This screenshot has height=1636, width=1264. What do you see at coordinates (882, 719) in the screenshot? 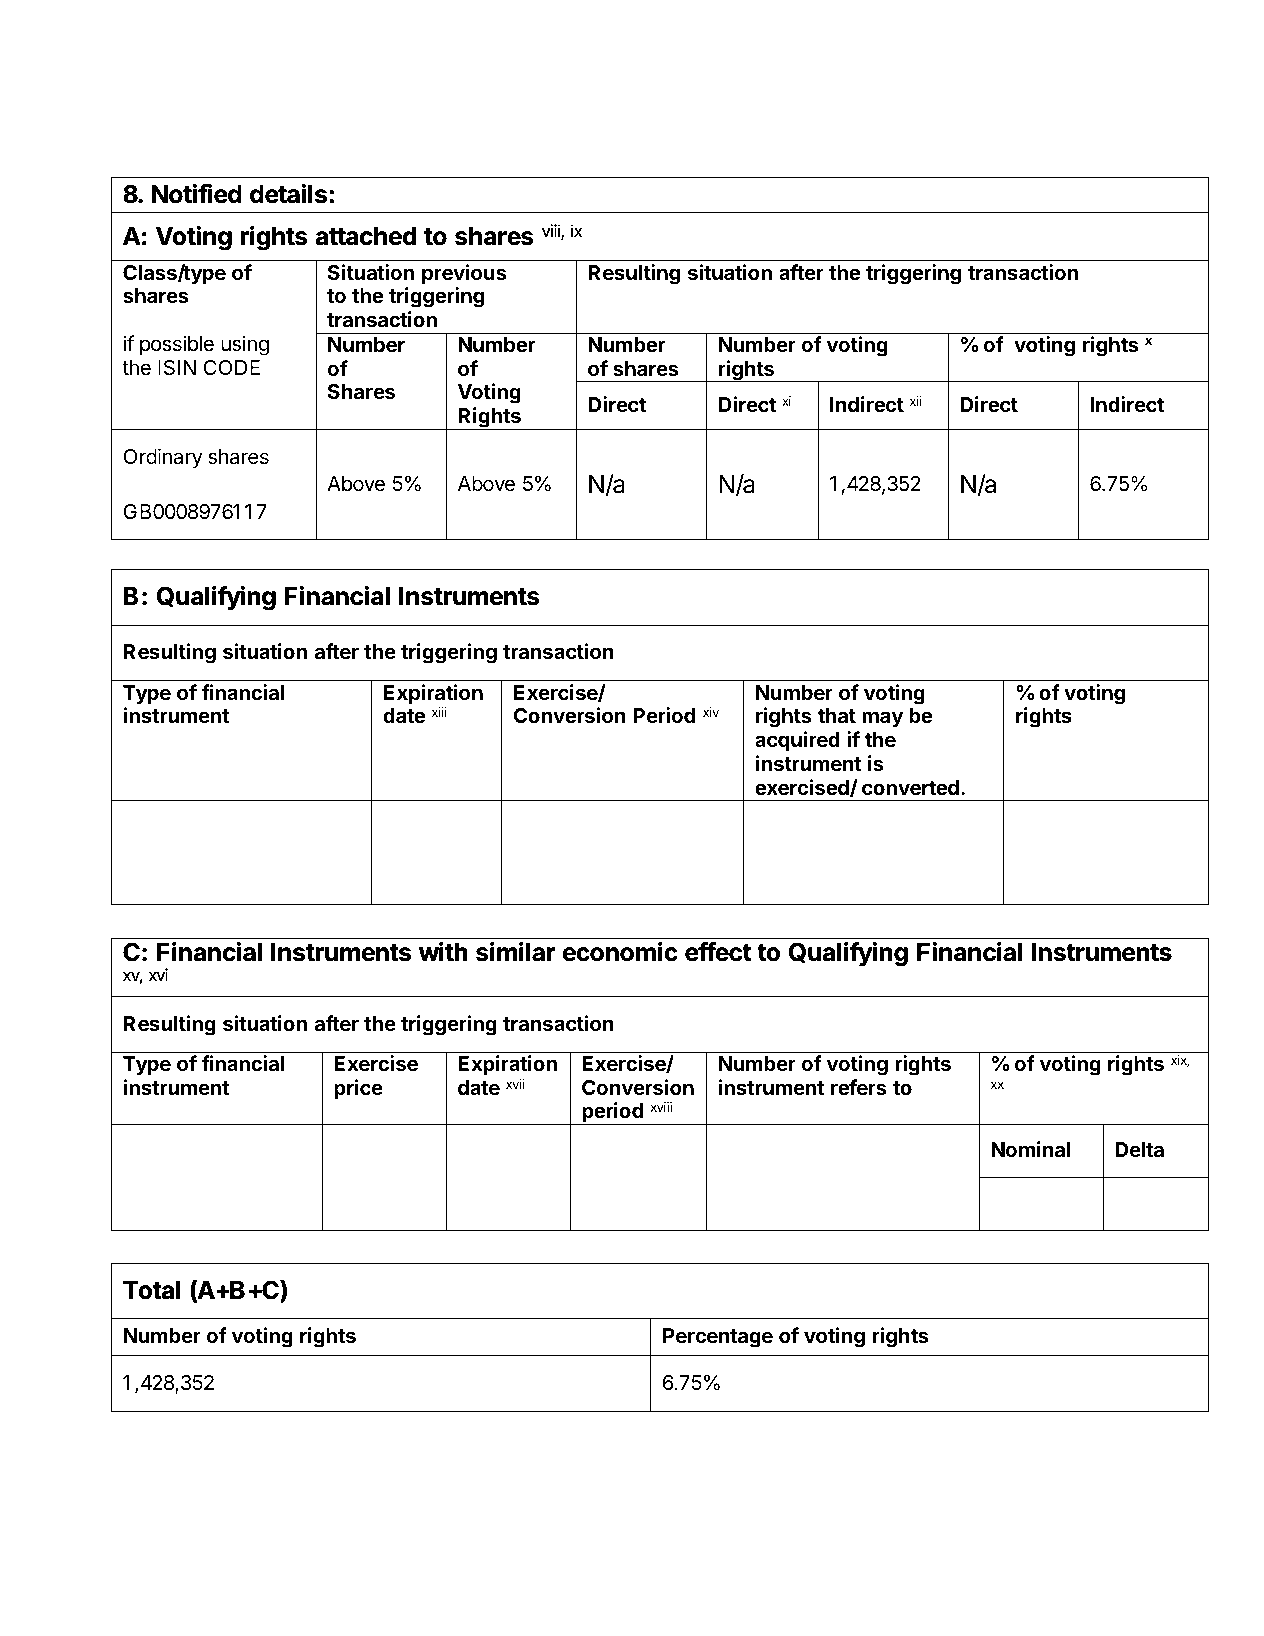
I see `may` at bounding box center [882, 719].
